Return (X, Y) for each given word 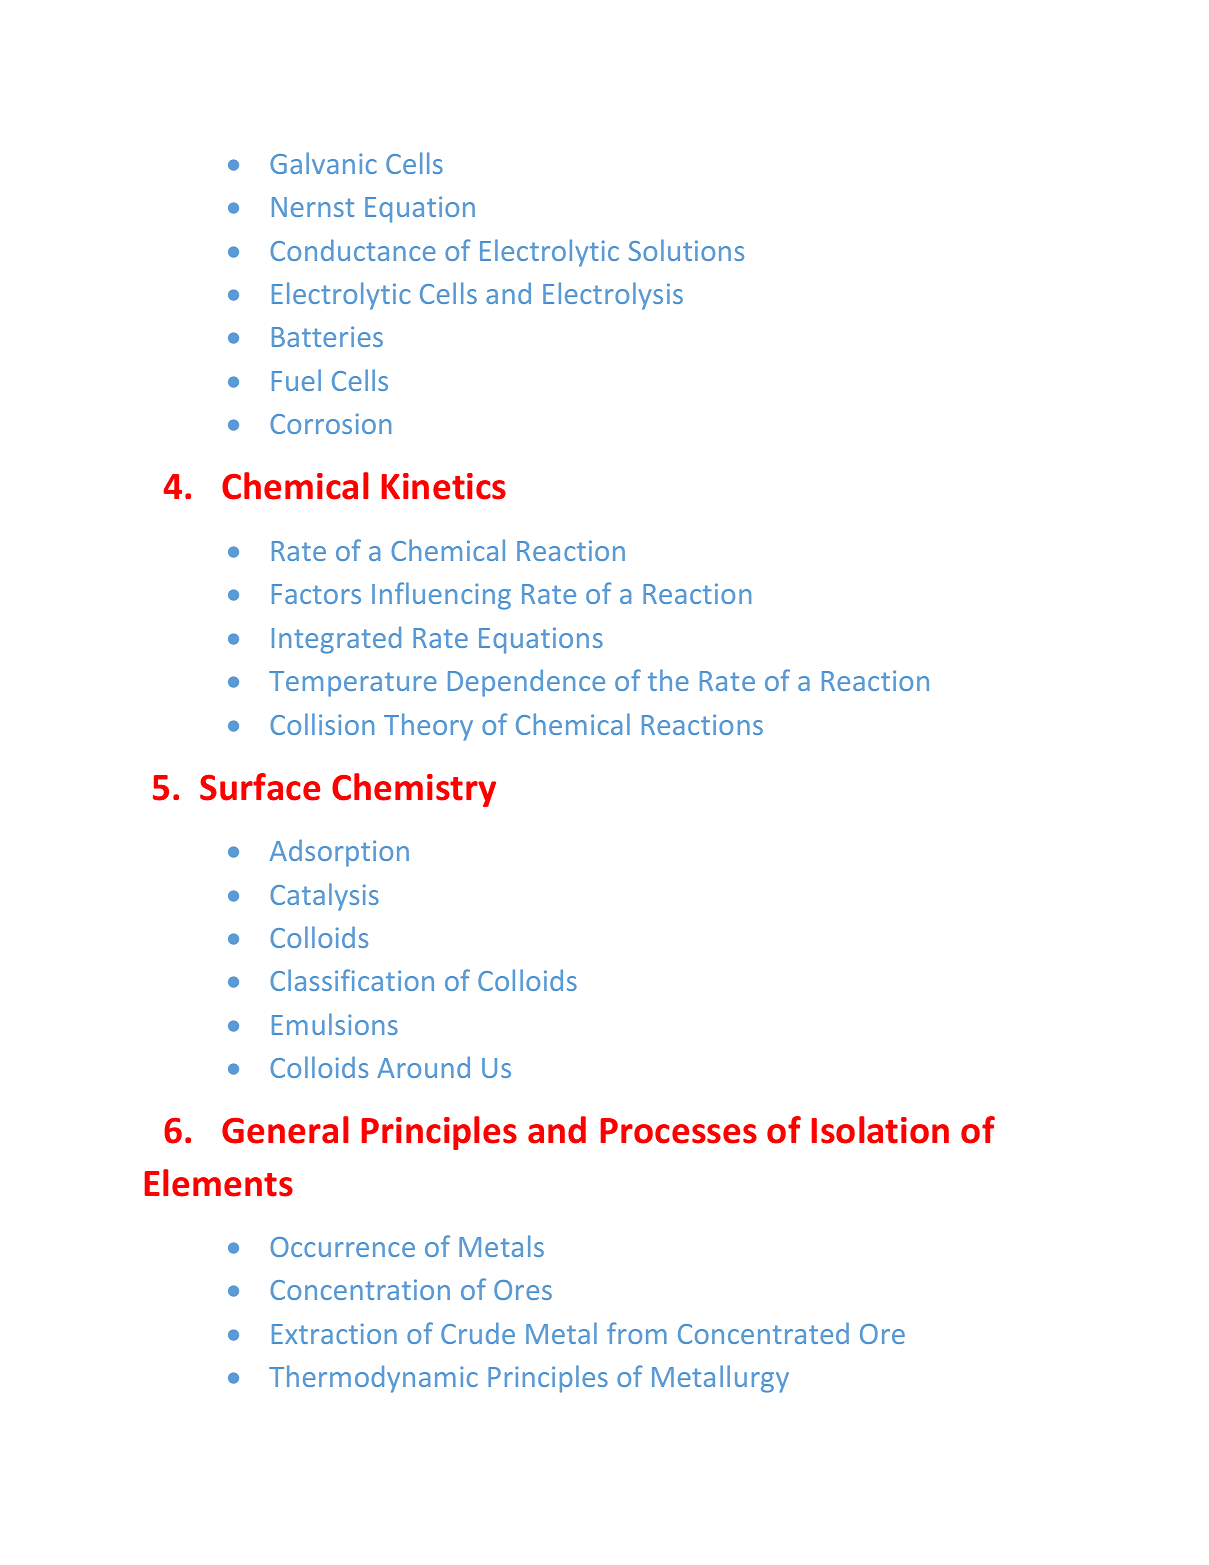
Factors (316, 594)
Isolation (880, 1130)
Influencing (441, 596)
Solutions (686, 250)
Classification (352, 980)
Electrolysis (613, 296)
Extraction (334, 1333)
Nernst (313, 207)
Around (423, 1067)
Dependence (526, 683)
